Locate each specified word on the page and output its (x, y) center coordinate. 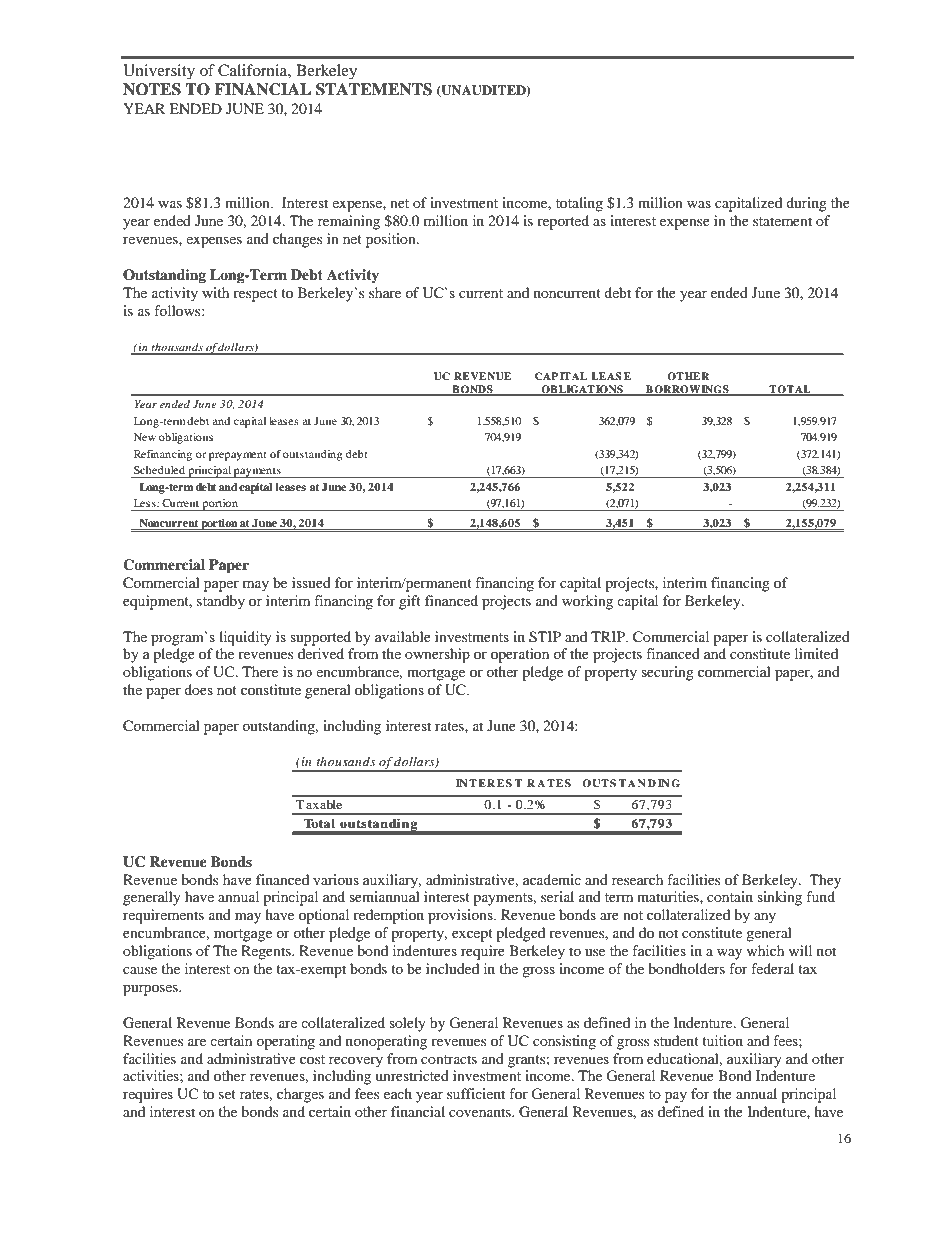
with (215, 292)
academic (552, 879)
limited (816, 653)
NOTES (152, 89)
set (227, 1094)
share (385, 292)
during (806, 204)
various (336, 879)
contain (730, 896)
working (587, 602)
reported (563, 222)
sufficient (476, 1093)
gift (410, 602)
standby (221, 602)
